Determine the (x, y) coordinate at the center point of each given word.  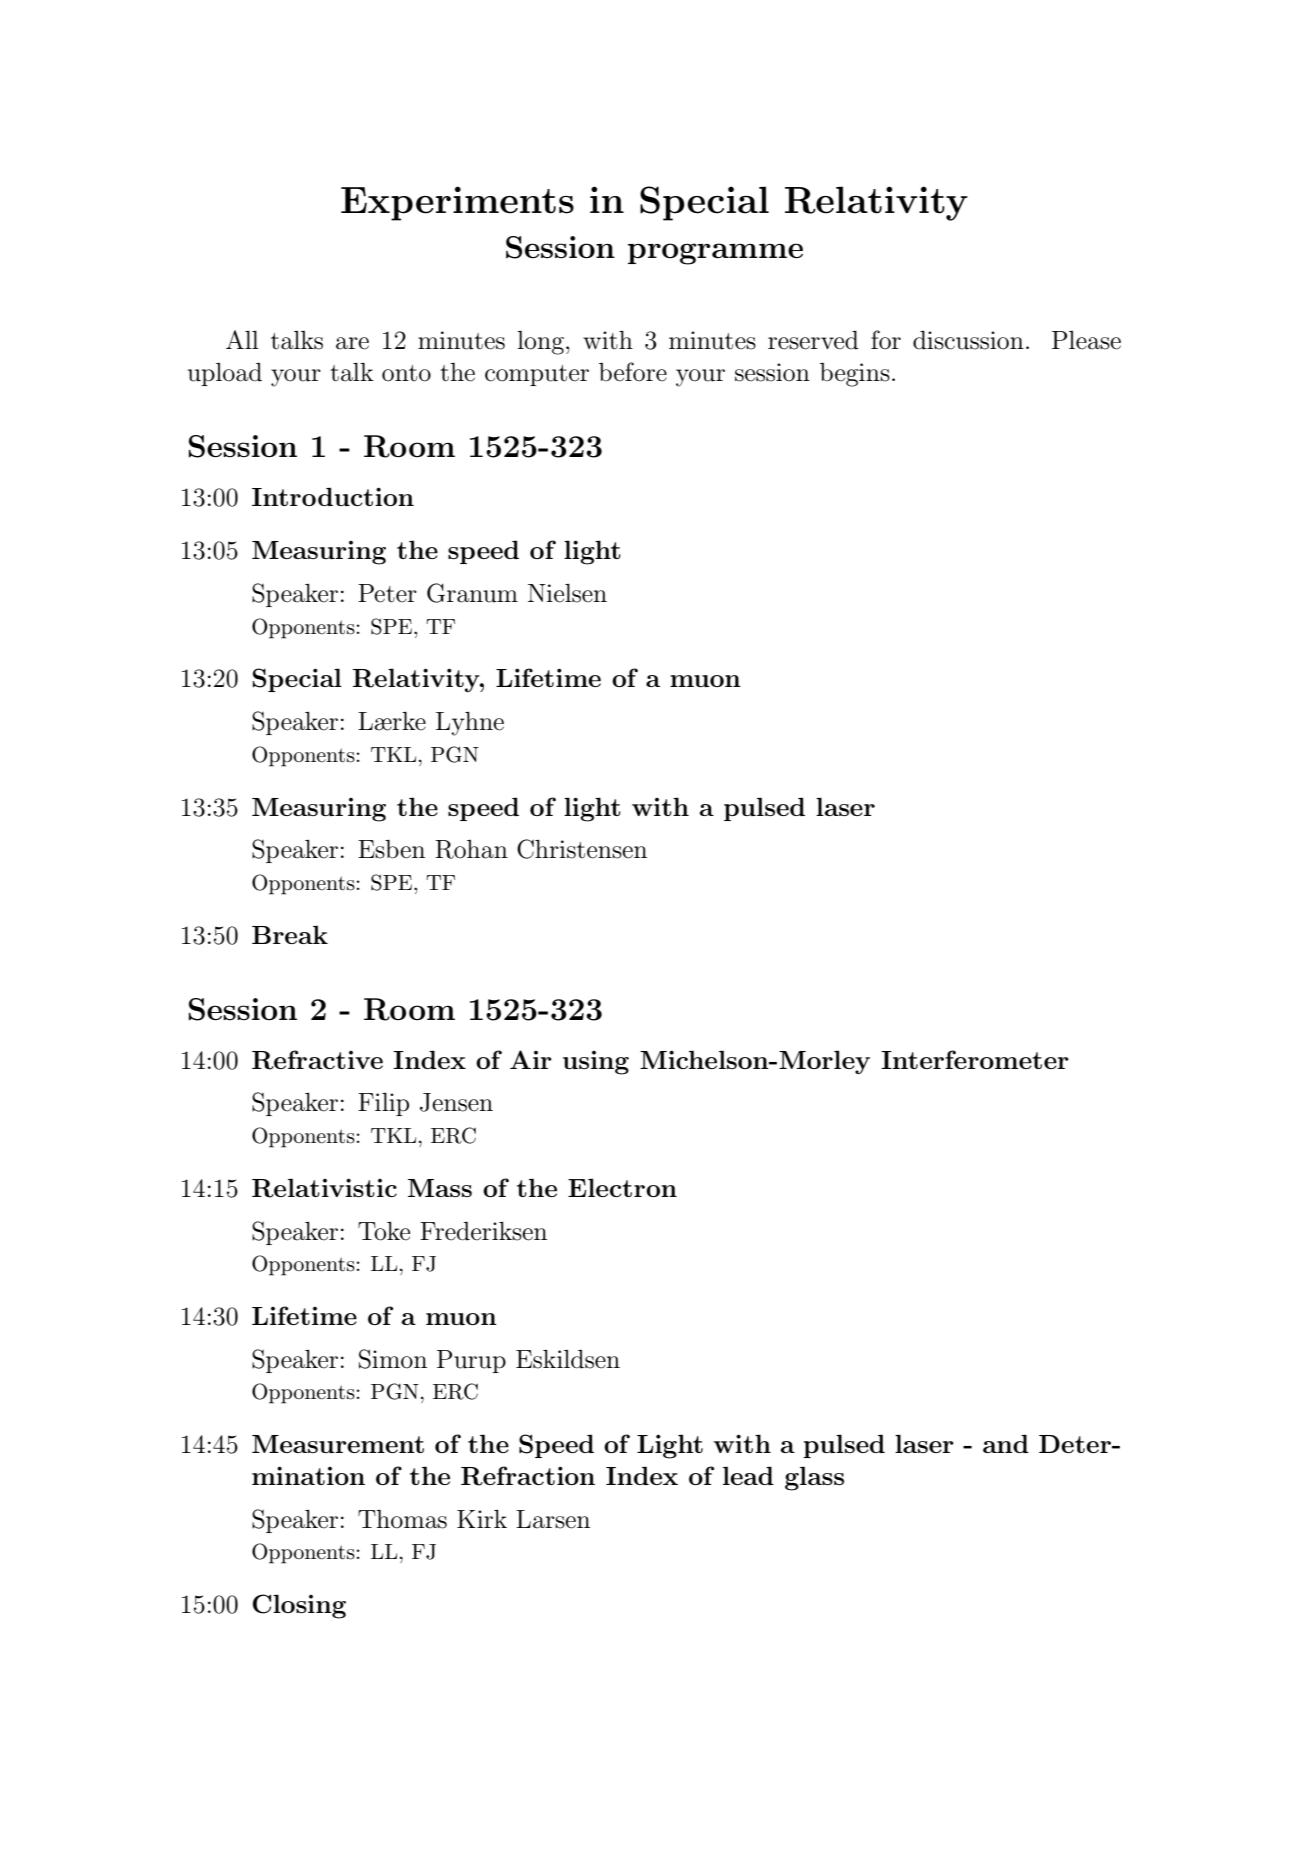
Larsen (553, 1519)
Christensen (582, 849)
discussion (968, 340)
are (352, 343)
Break (290, 934)
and (1006, 1443)
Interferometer (975, 1059)
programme (715, 254)
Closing (299, 1606)
